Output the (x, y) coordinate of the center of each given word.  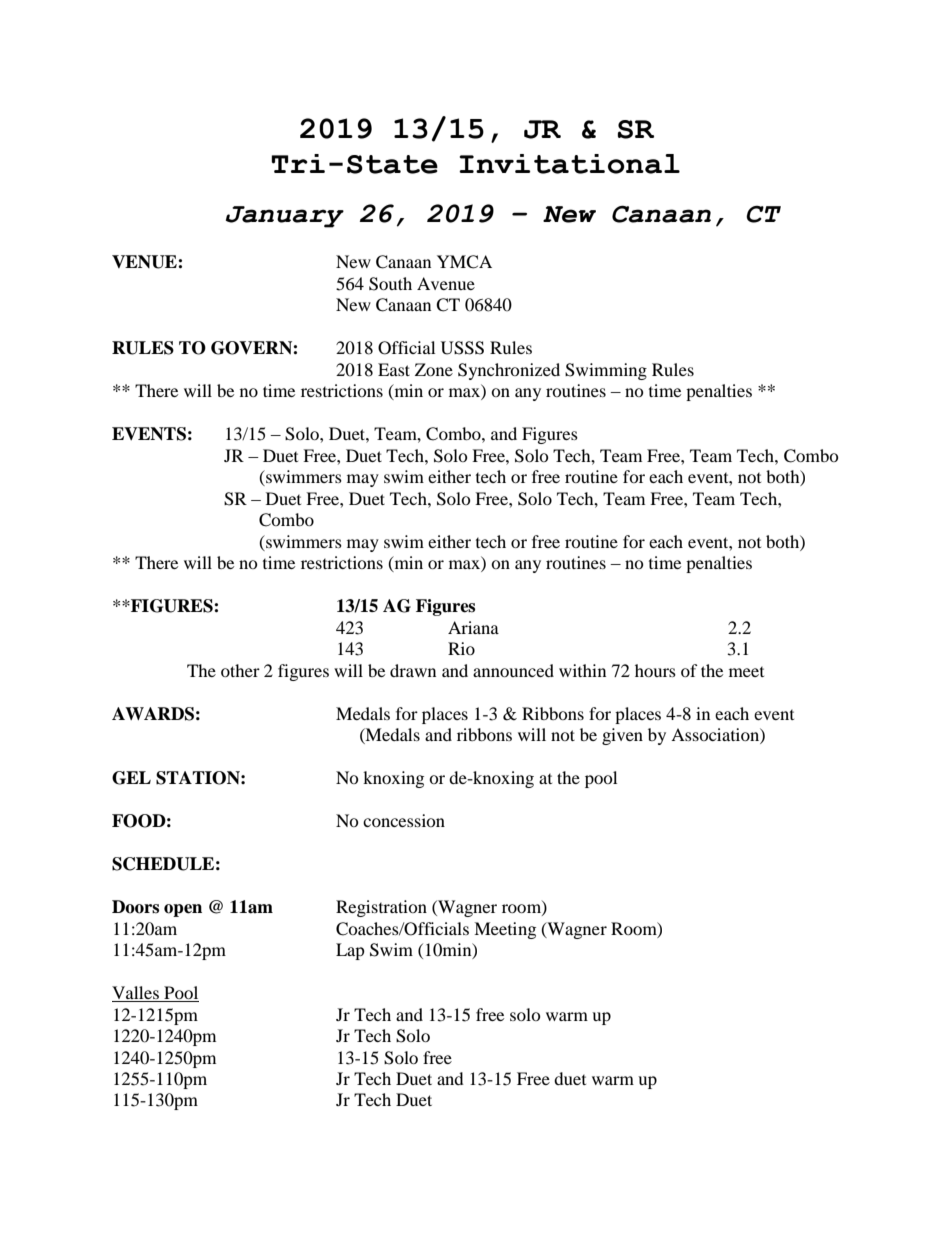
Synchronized (509, 371)
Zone (434, 369)
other (240, 670)
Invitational (569, 164)
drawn (413, 670)
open (183, 910)
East (394, 369)
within (582, 670)
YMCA (464, 262)
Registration (381, 908)
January (285, 217)
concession (404, 820)
